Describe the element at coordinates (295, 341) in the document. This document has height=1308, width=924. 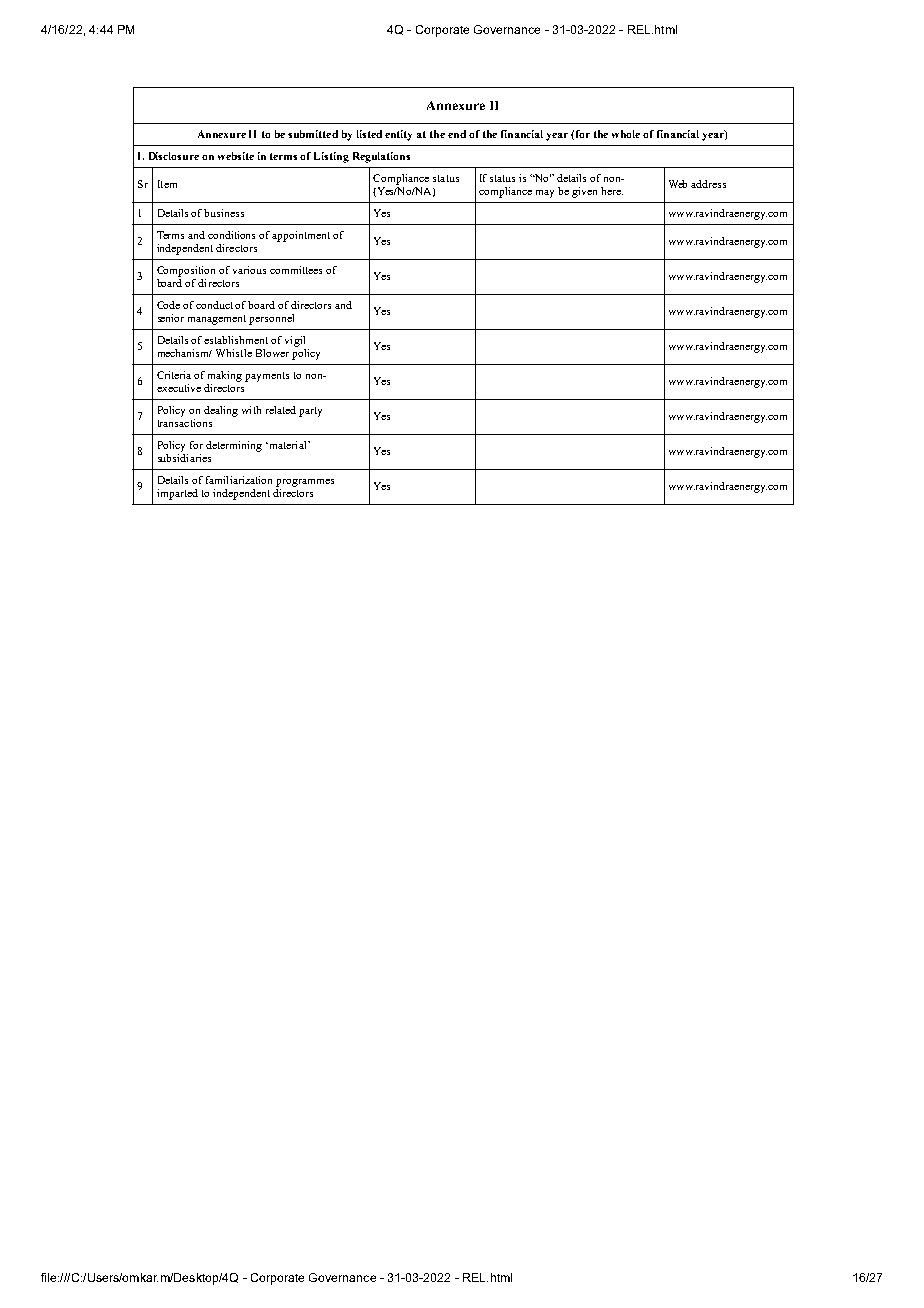
I see `vigil` at that location.
